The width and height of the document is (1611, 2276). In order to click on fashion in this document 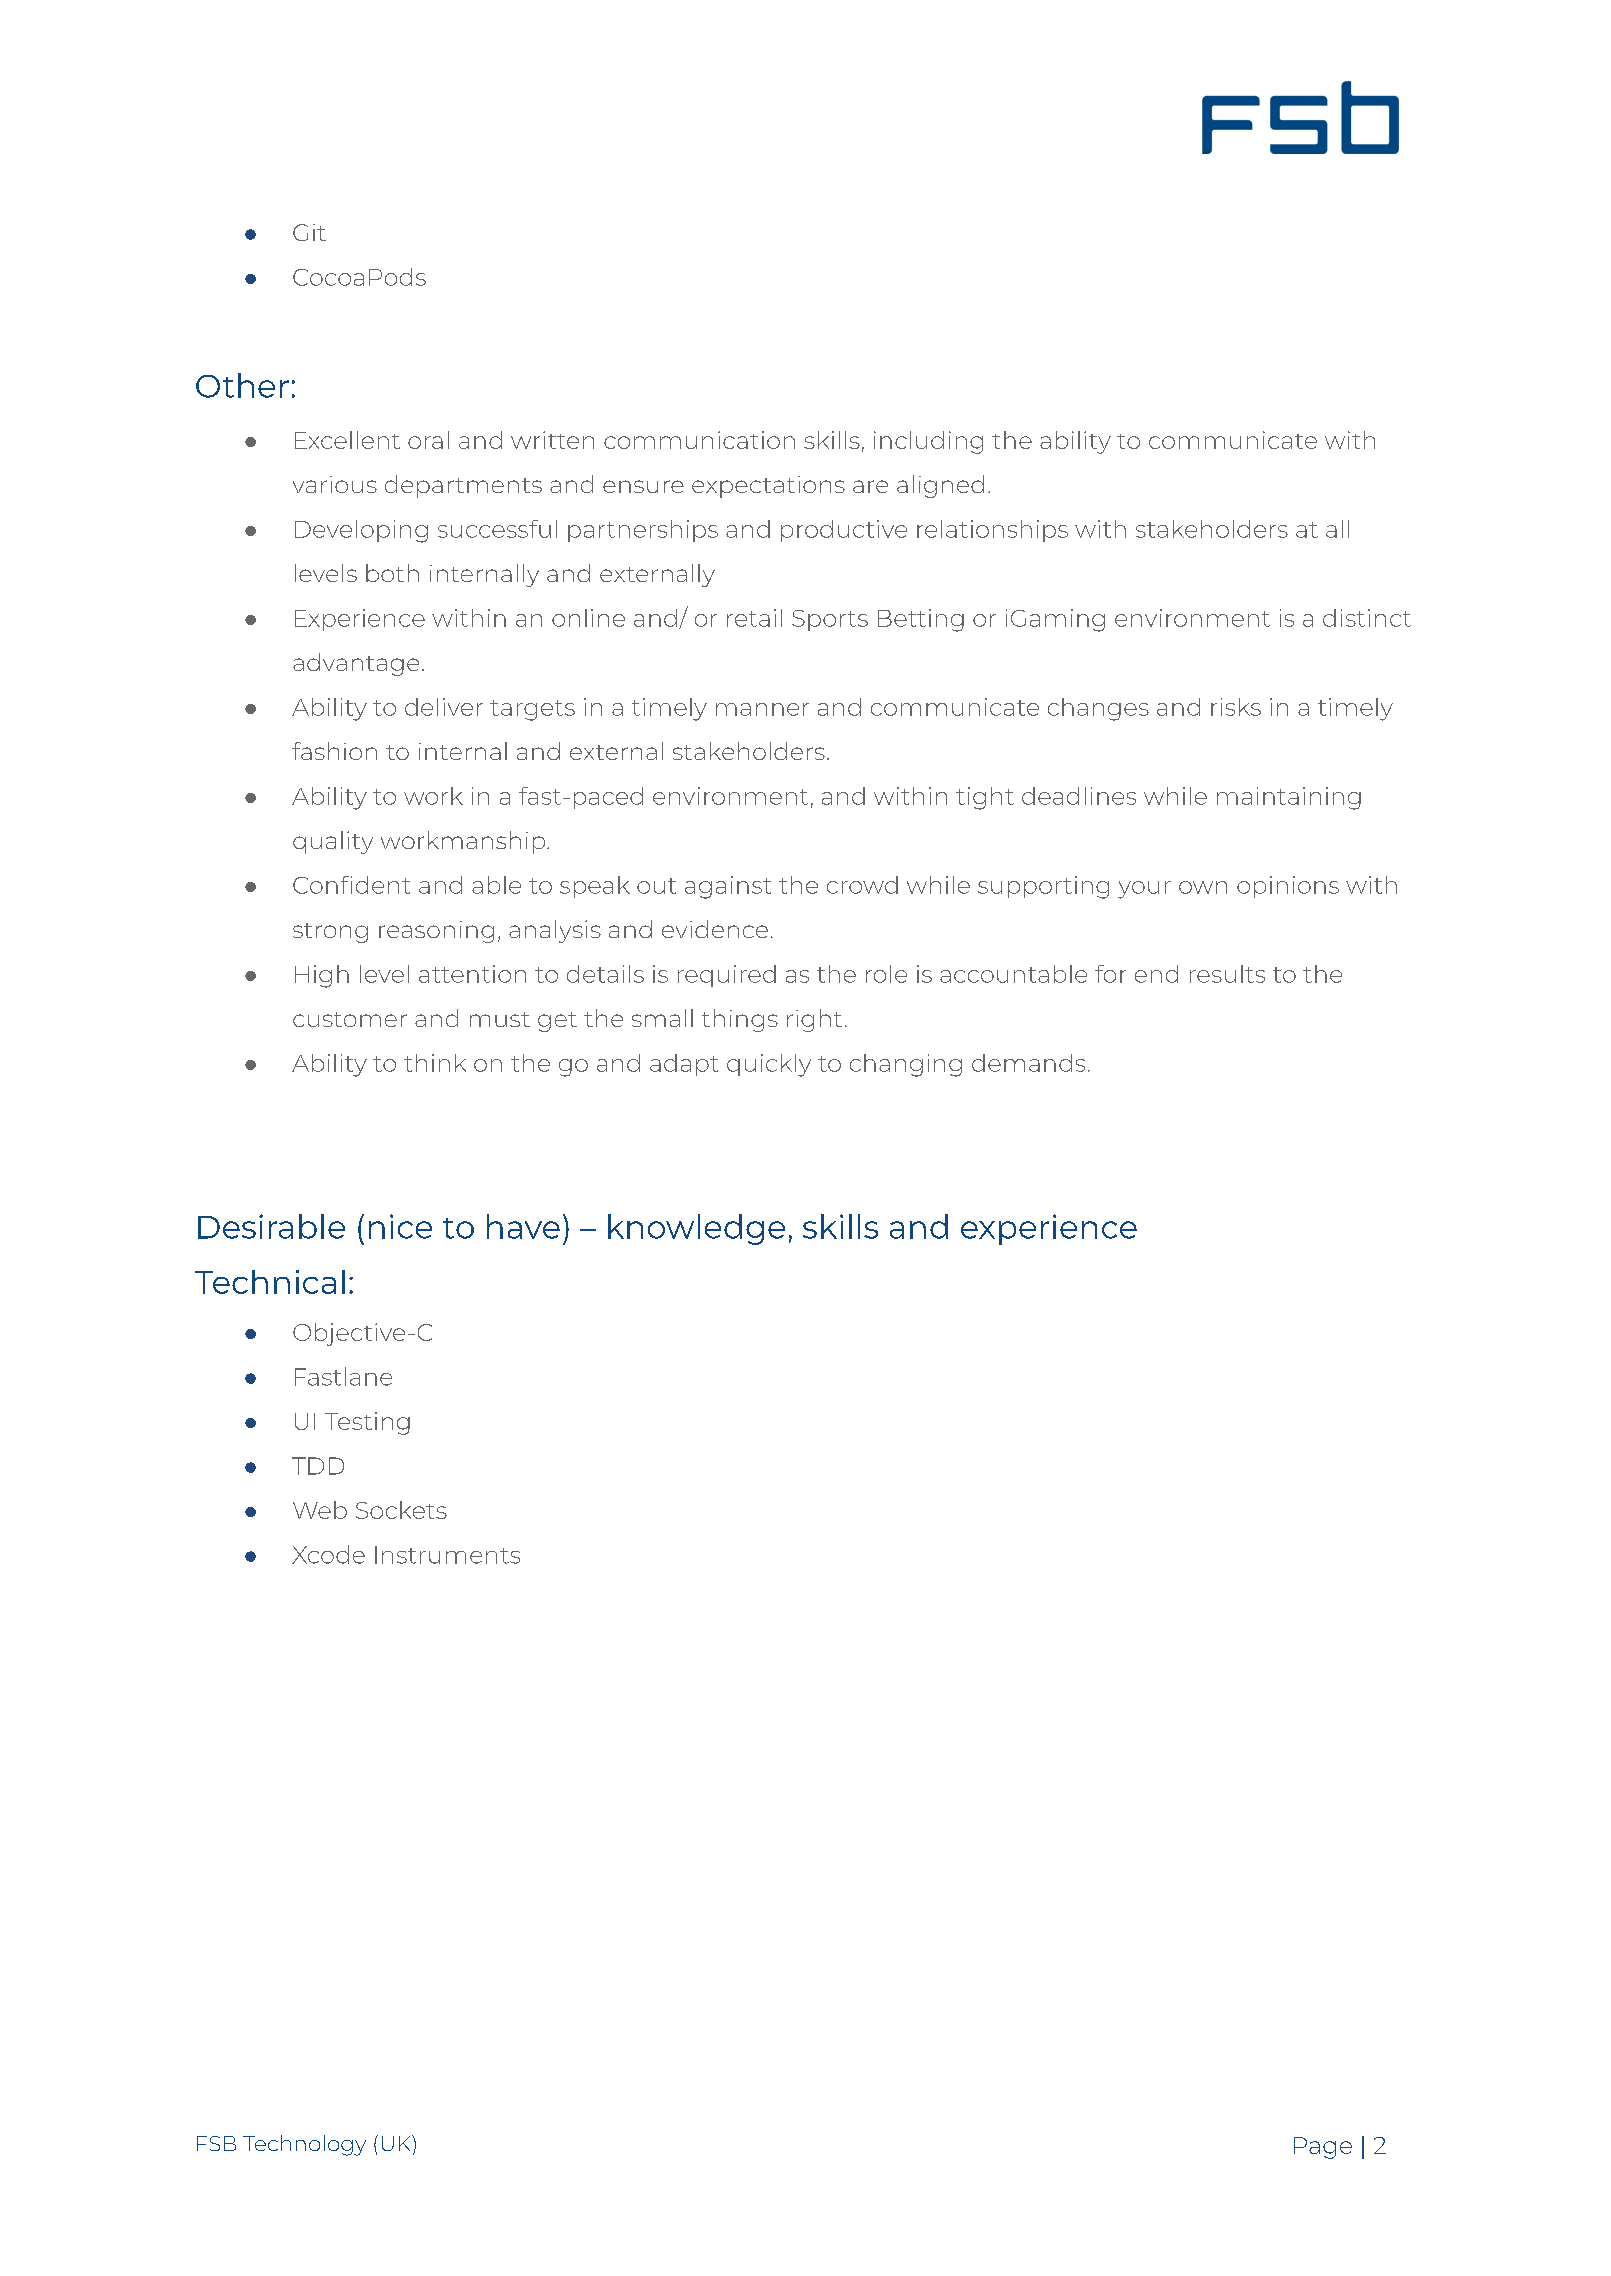, I will do `click(334, 751)`.
